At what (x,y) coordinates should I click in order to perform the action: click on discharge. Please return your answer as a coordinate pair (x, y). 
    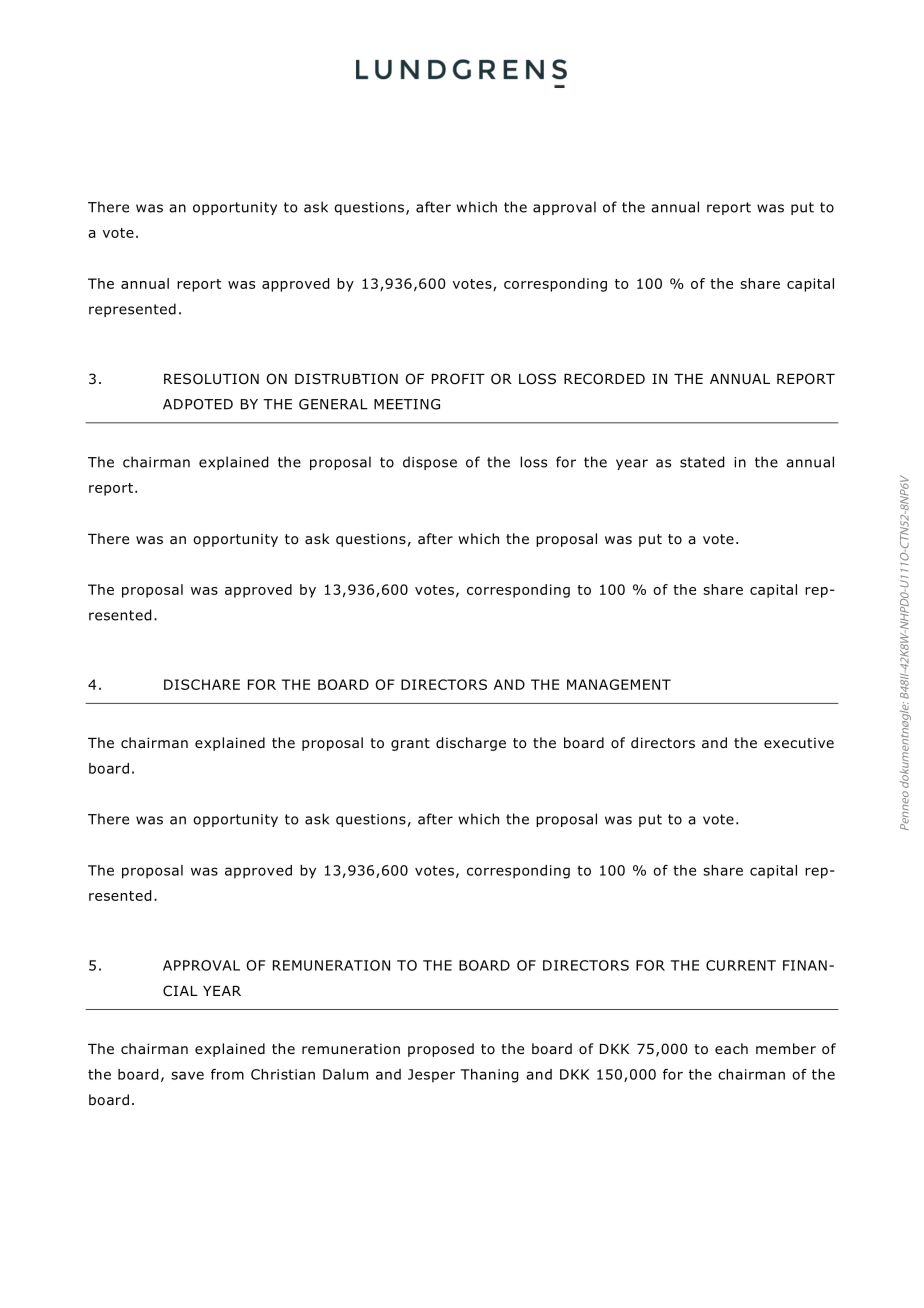
    Looking at the image, I should click on (471, 744).
